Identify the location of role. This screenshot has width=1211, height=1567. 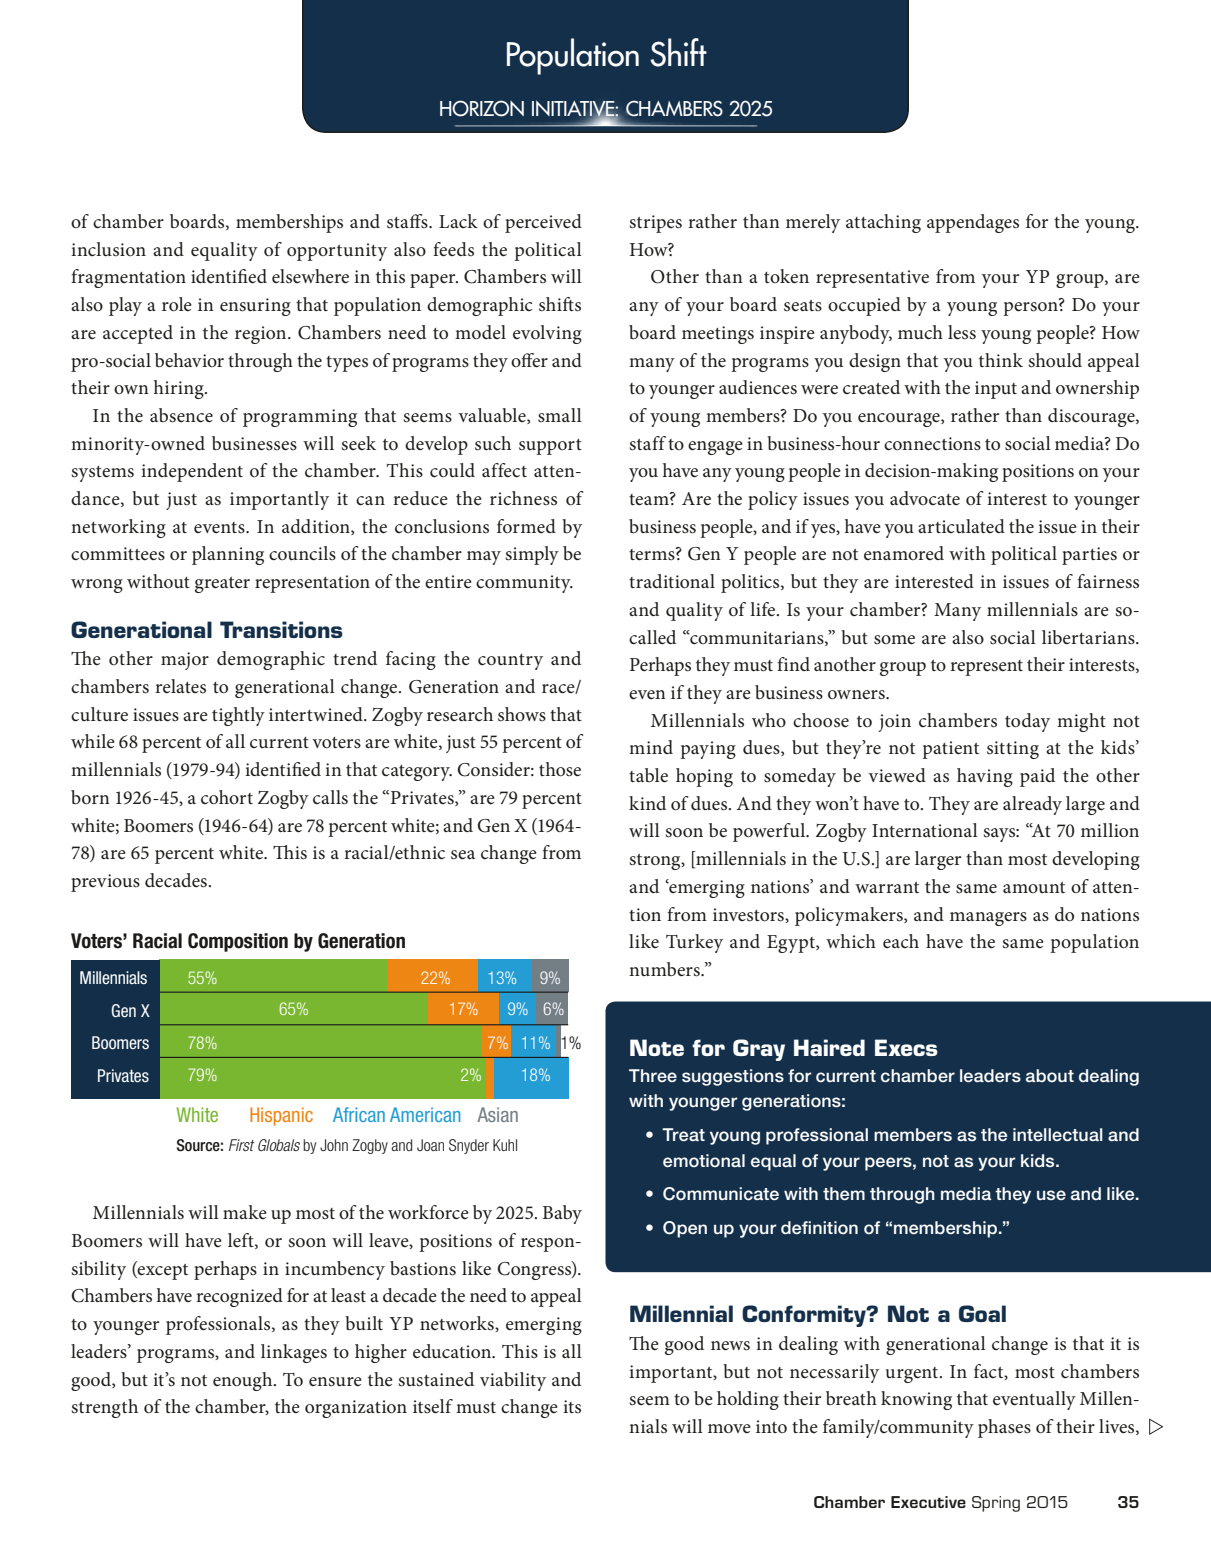
(177, 304).
